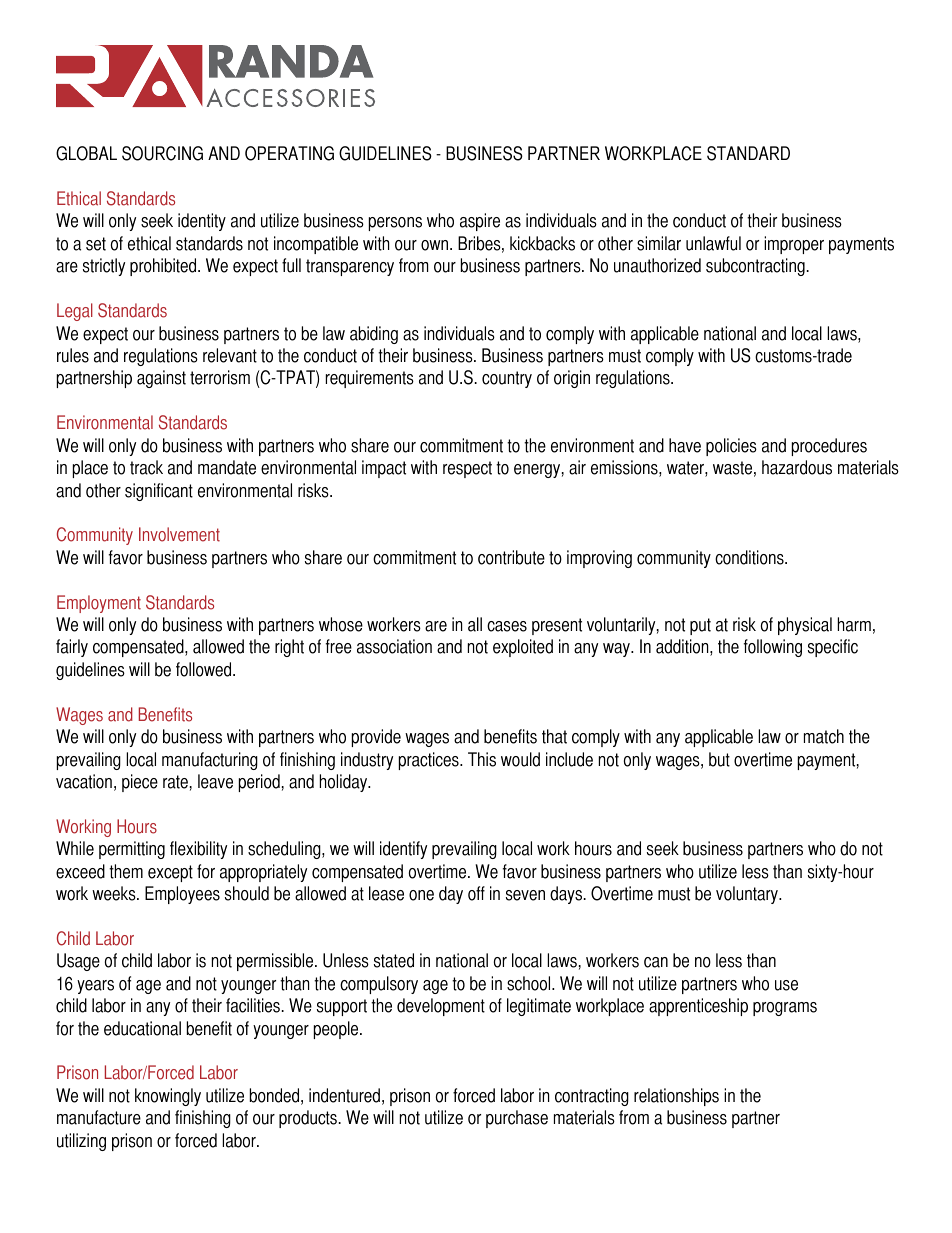  What do you see at coordinates (773, 648) in the screenshot?
I see `following` at bounding box center [773, 648].
